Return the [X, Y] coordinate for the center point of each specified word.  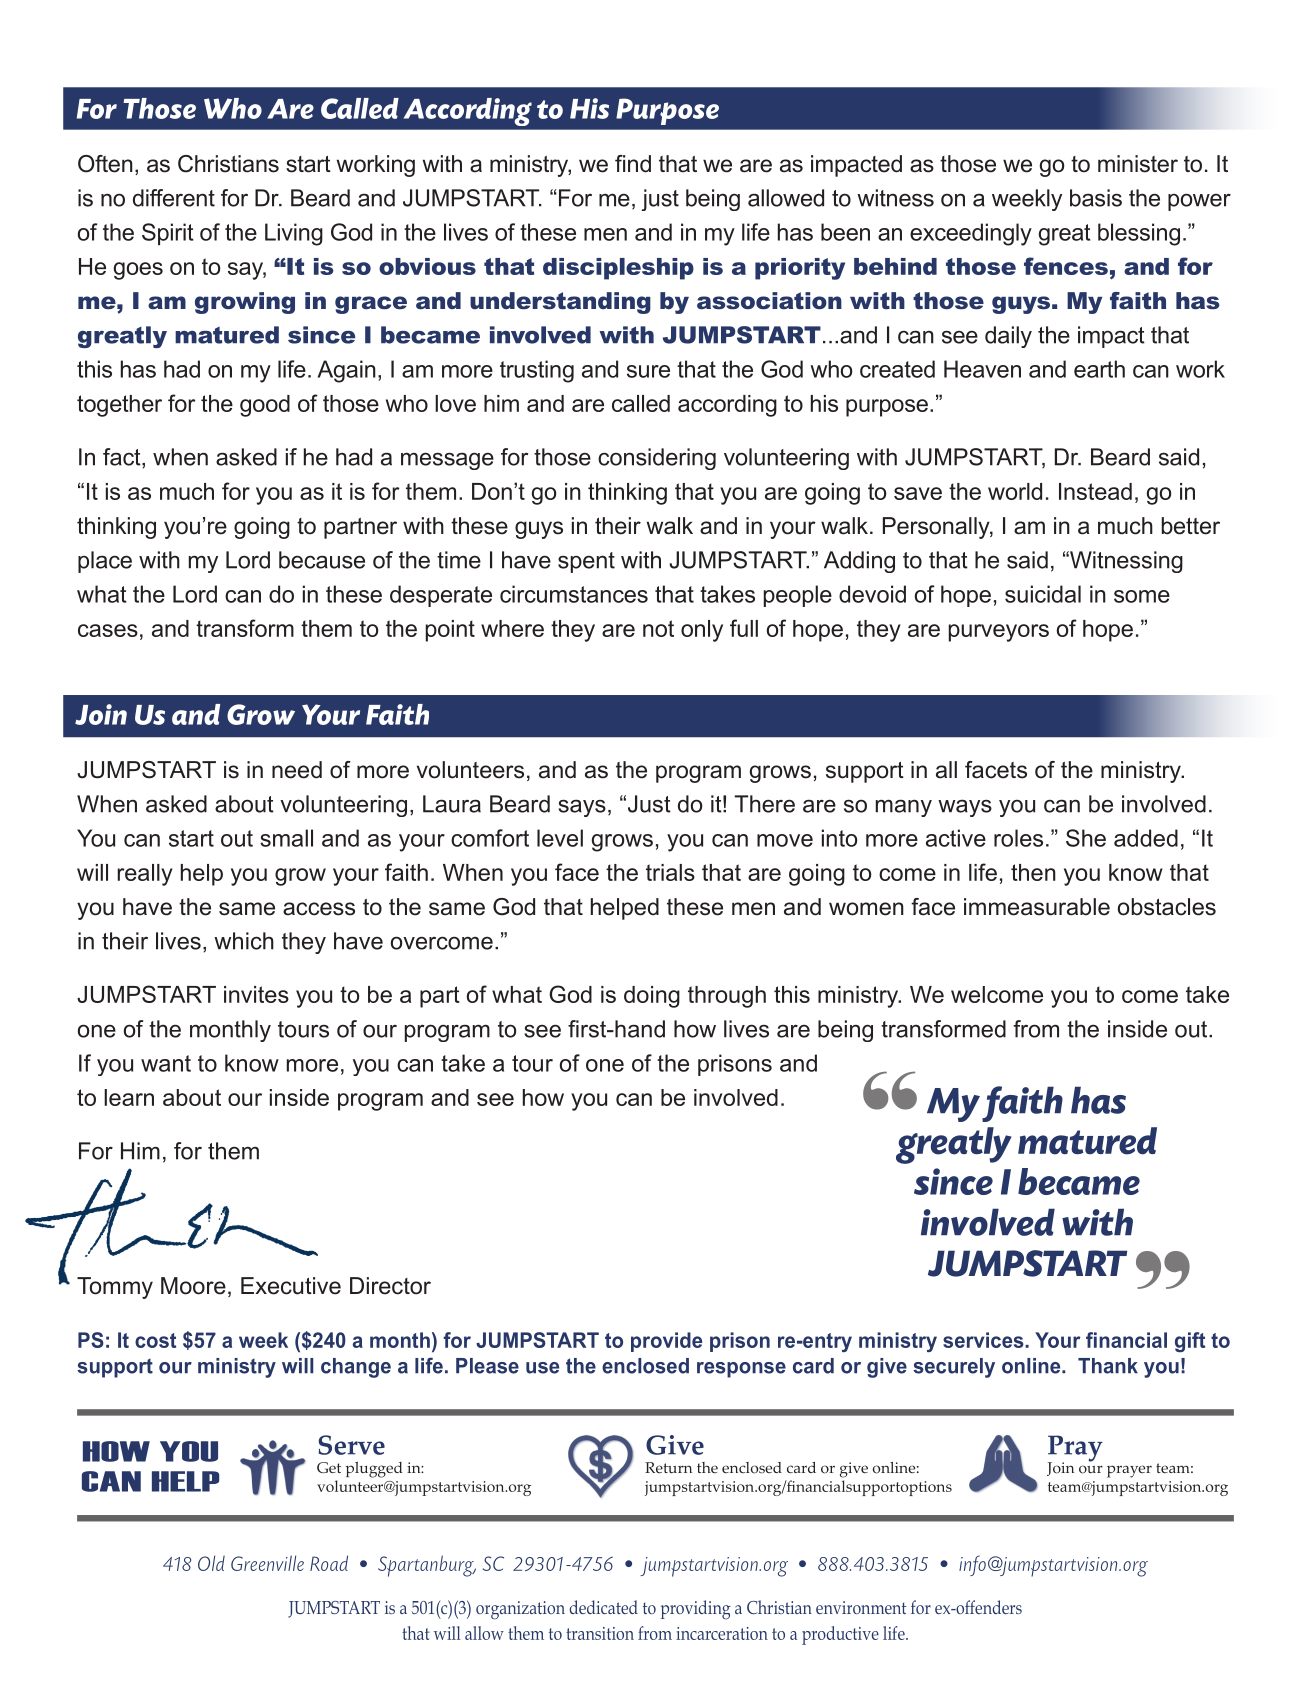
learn [129, 1097]
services [984, 1340]
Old [211, 1563]
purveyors [999, 633]
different [174, 198]
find [633, 164]
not [658, 628]
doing [652, 997]
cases [108, 630]
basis [1096, 198]
